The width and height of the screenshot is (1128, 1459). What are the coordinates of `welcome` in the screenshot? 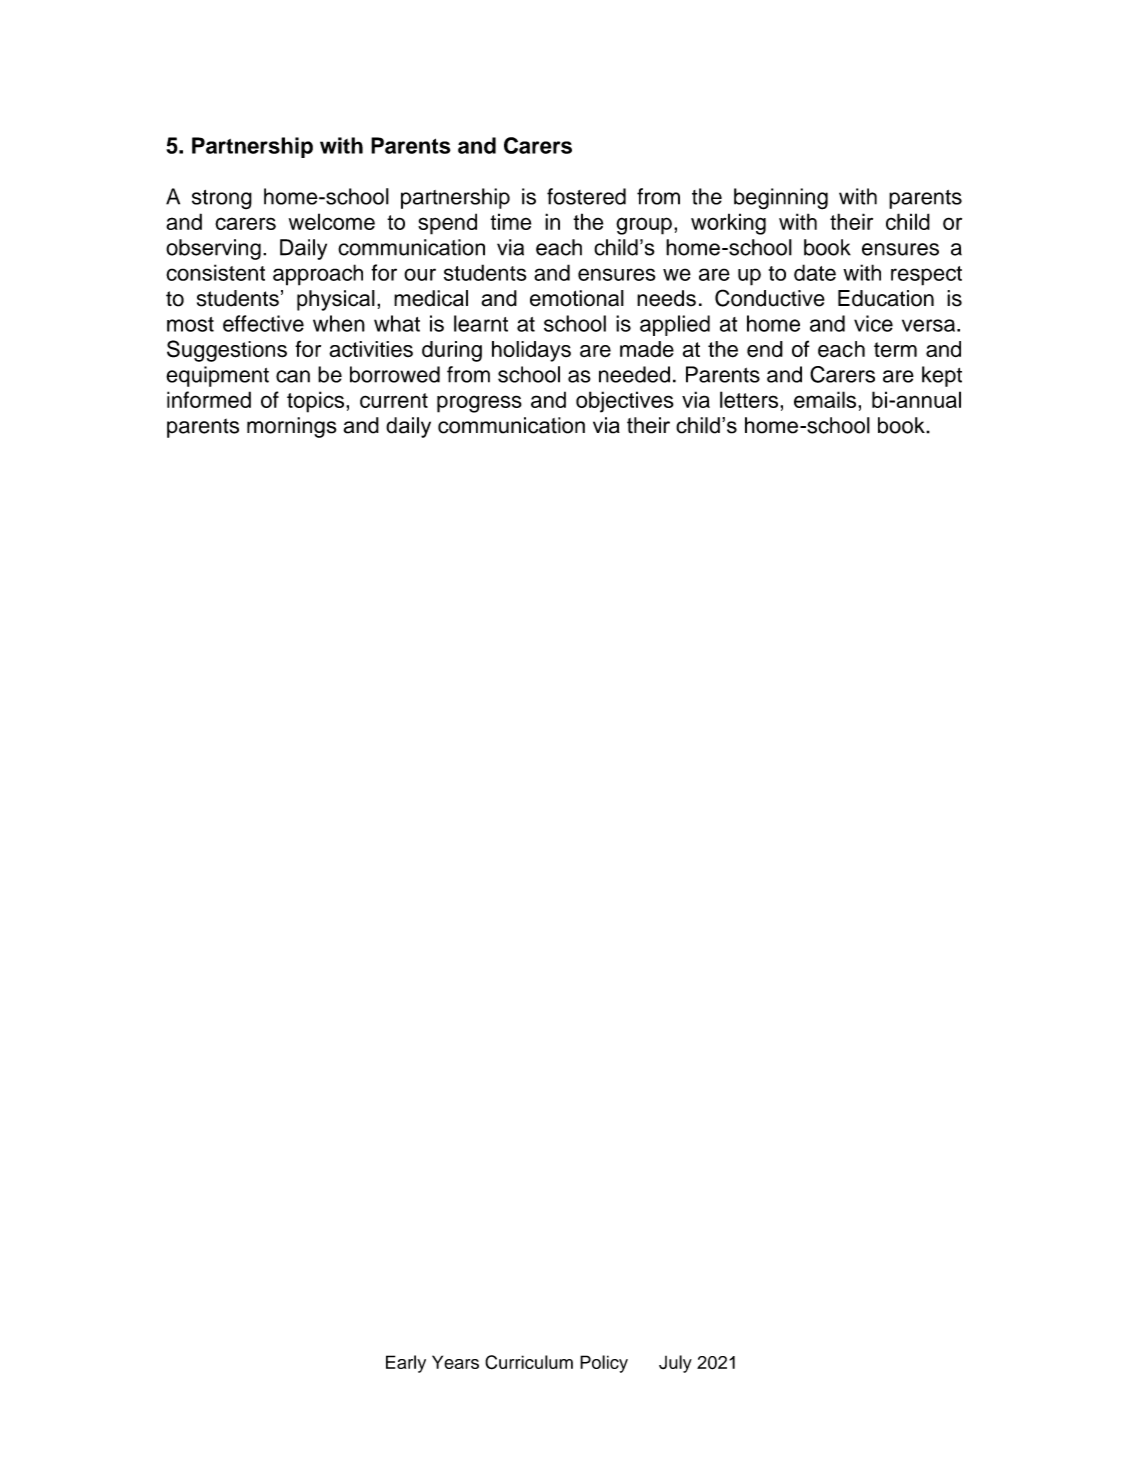 It's located at (332, 221).
